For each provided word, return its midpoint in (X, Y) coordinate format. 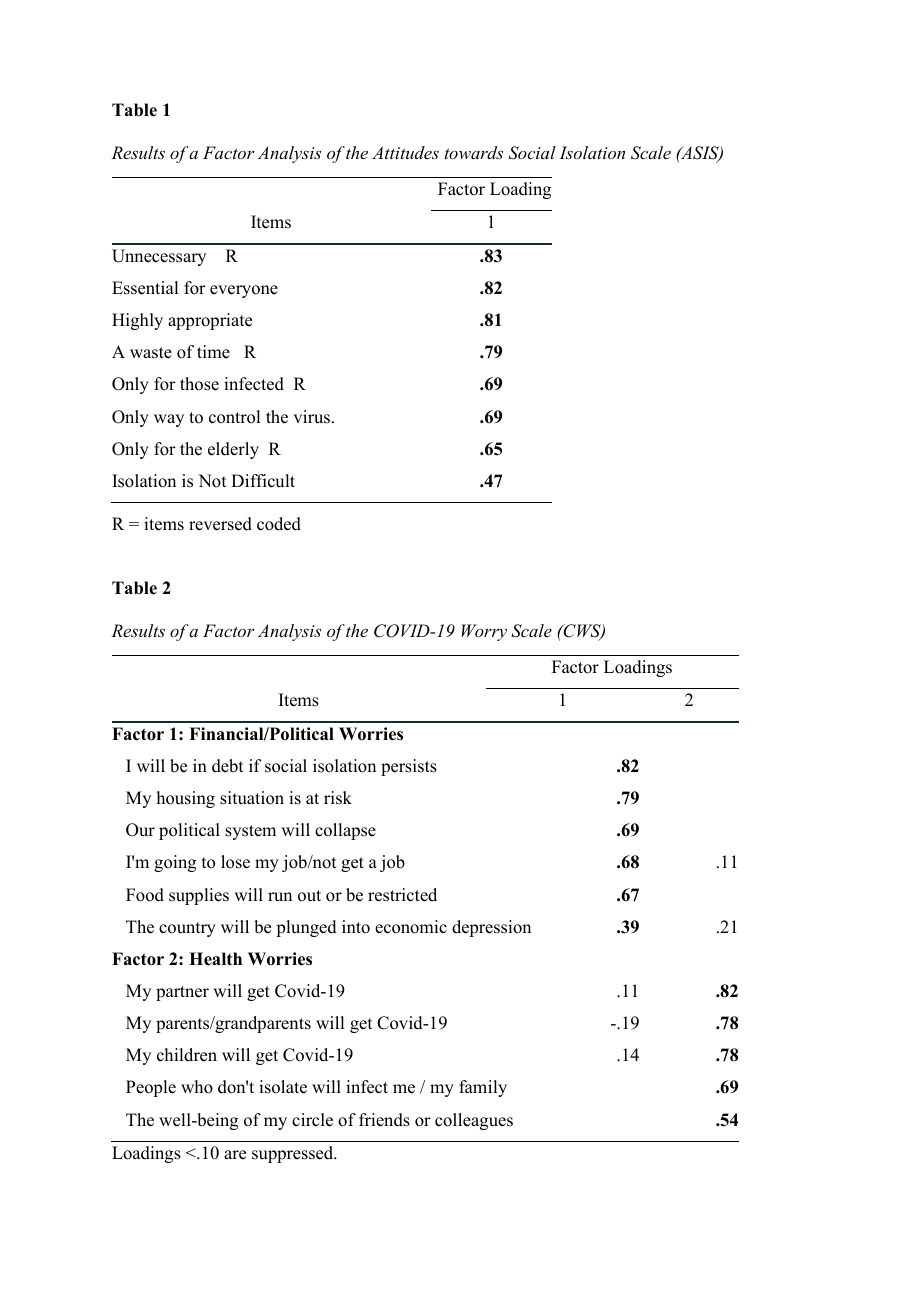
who (197, 1087)
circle (312, 1120)
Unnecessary (159, 257)
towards (474, 152)
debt (227, 766)
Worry (484, 632)
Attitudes (405, 152)
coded (279, 524)
